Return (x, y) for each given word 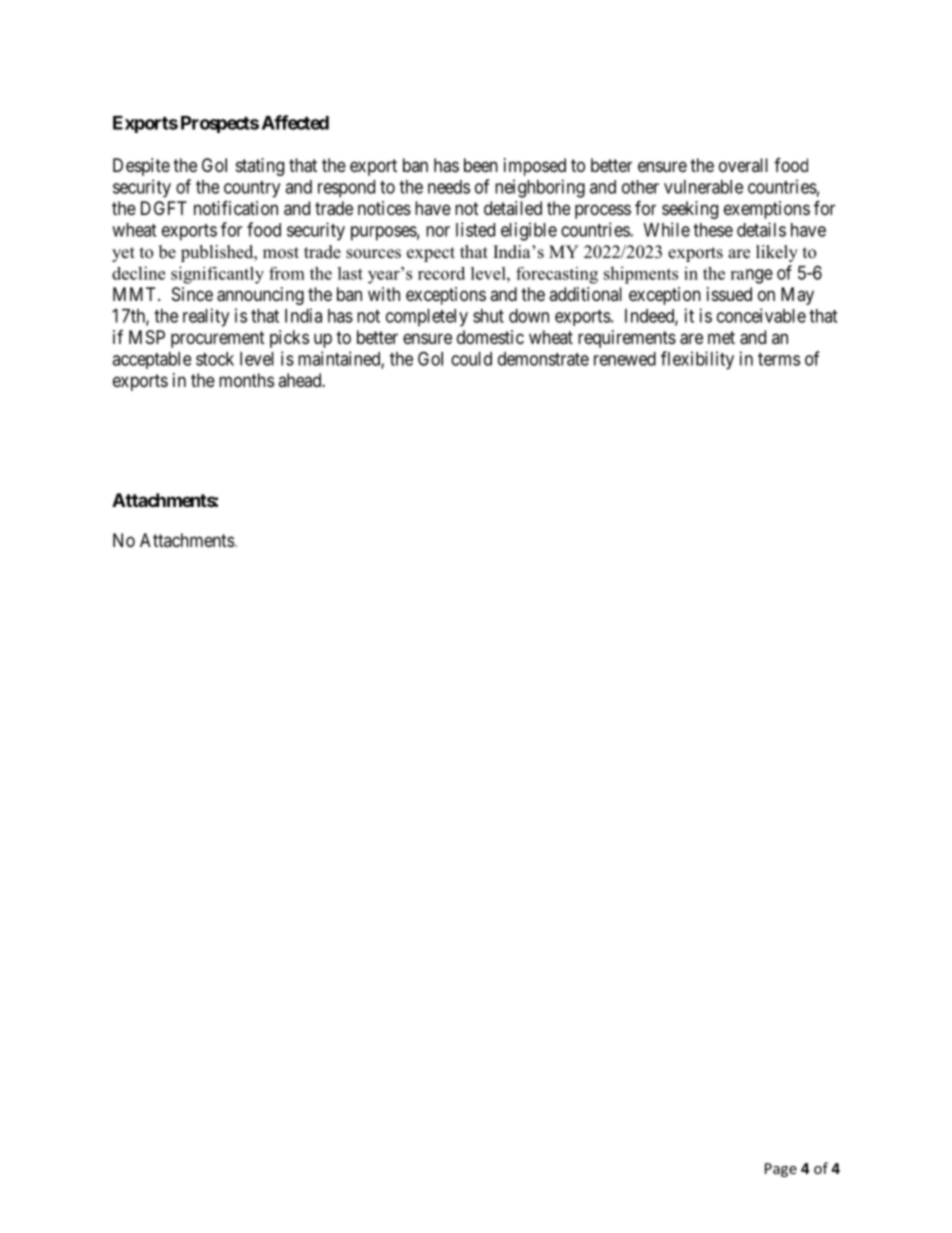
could (471, 359)
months (246, 380)
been (481, 165)
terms (779, 359)
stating (260, 167)
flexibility (697, 360)
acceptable (151, 360)
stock (215, 359)
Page (781, 1170)
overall (743, 165)
